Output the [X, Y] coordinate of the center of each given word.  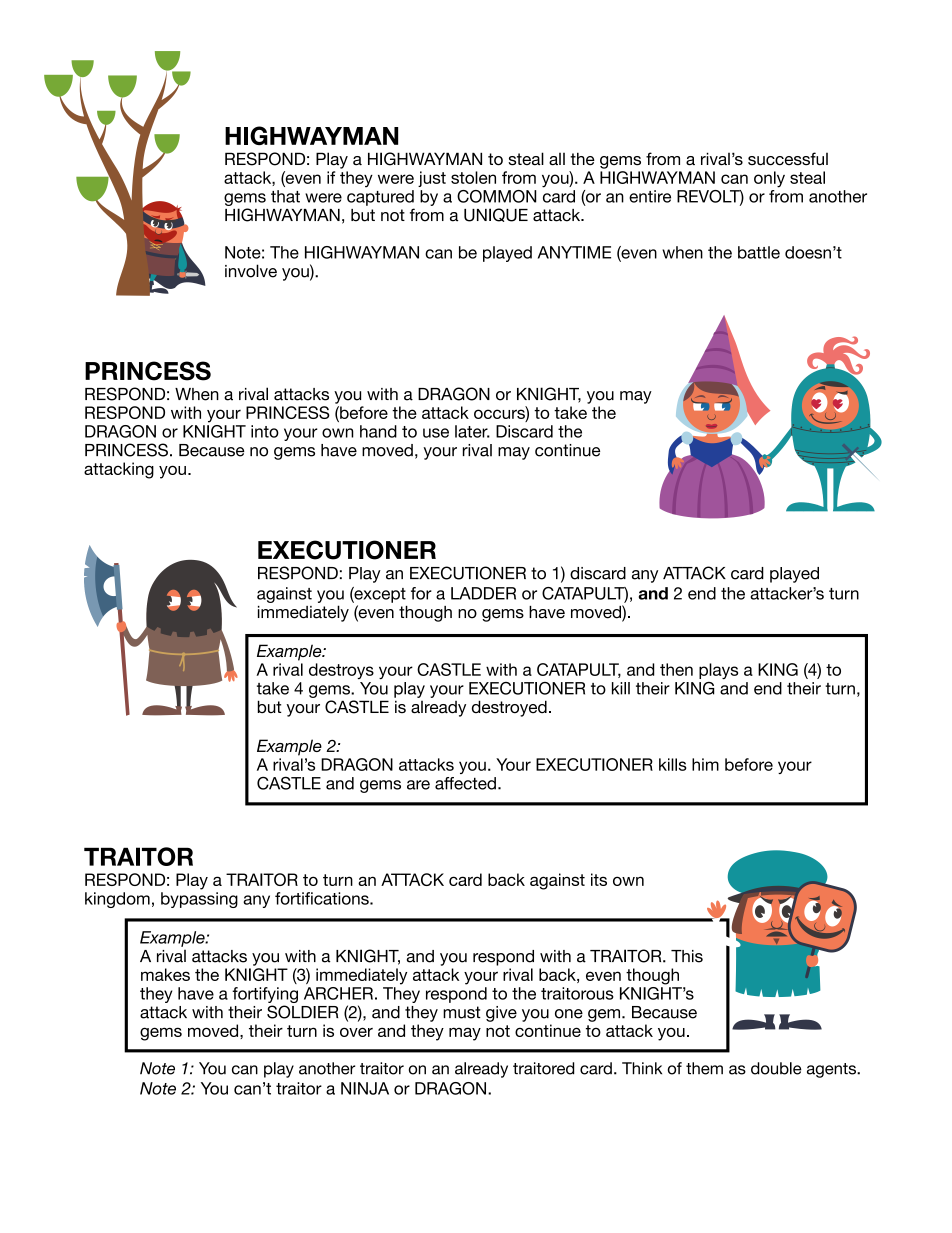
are [418, 785]
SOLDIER [302, 1012]
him [705, 764]
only [769, 179]
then [676, 669]
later [472, 431]
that [285, 196]
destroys [341, 671]
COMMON [497, 196]
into [265, 431]
